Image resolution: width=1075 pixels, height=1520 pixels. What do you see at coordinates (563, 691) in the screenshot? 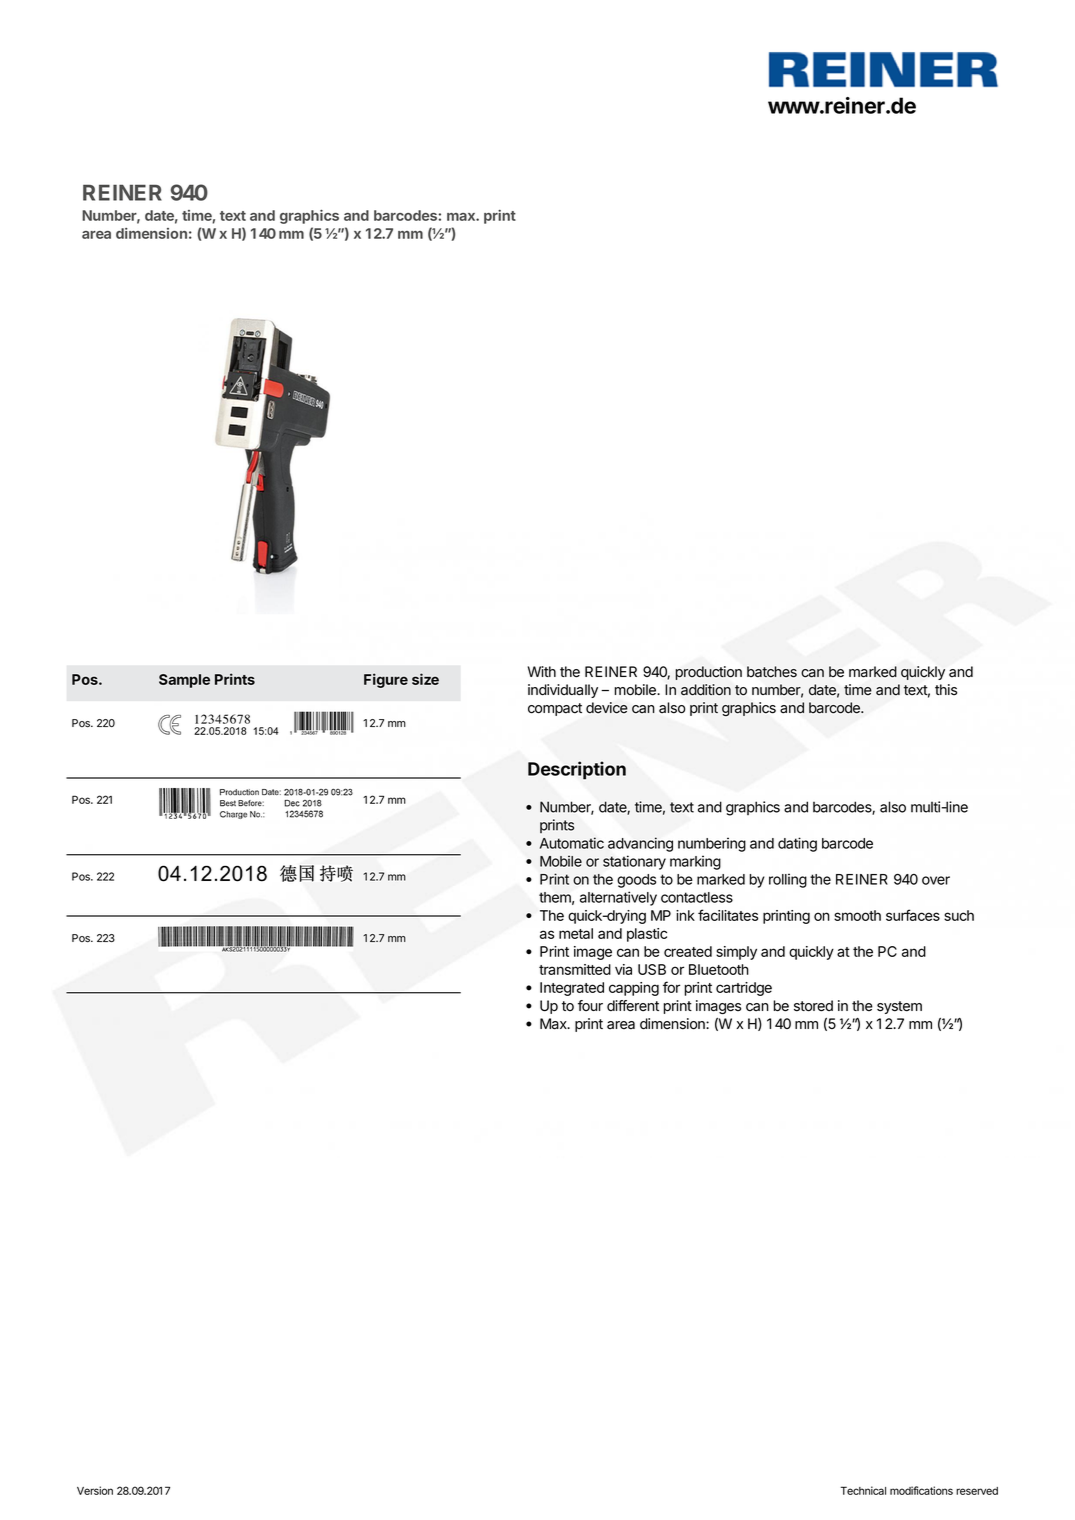
I see `individually` at bounding box center [563, 691].
